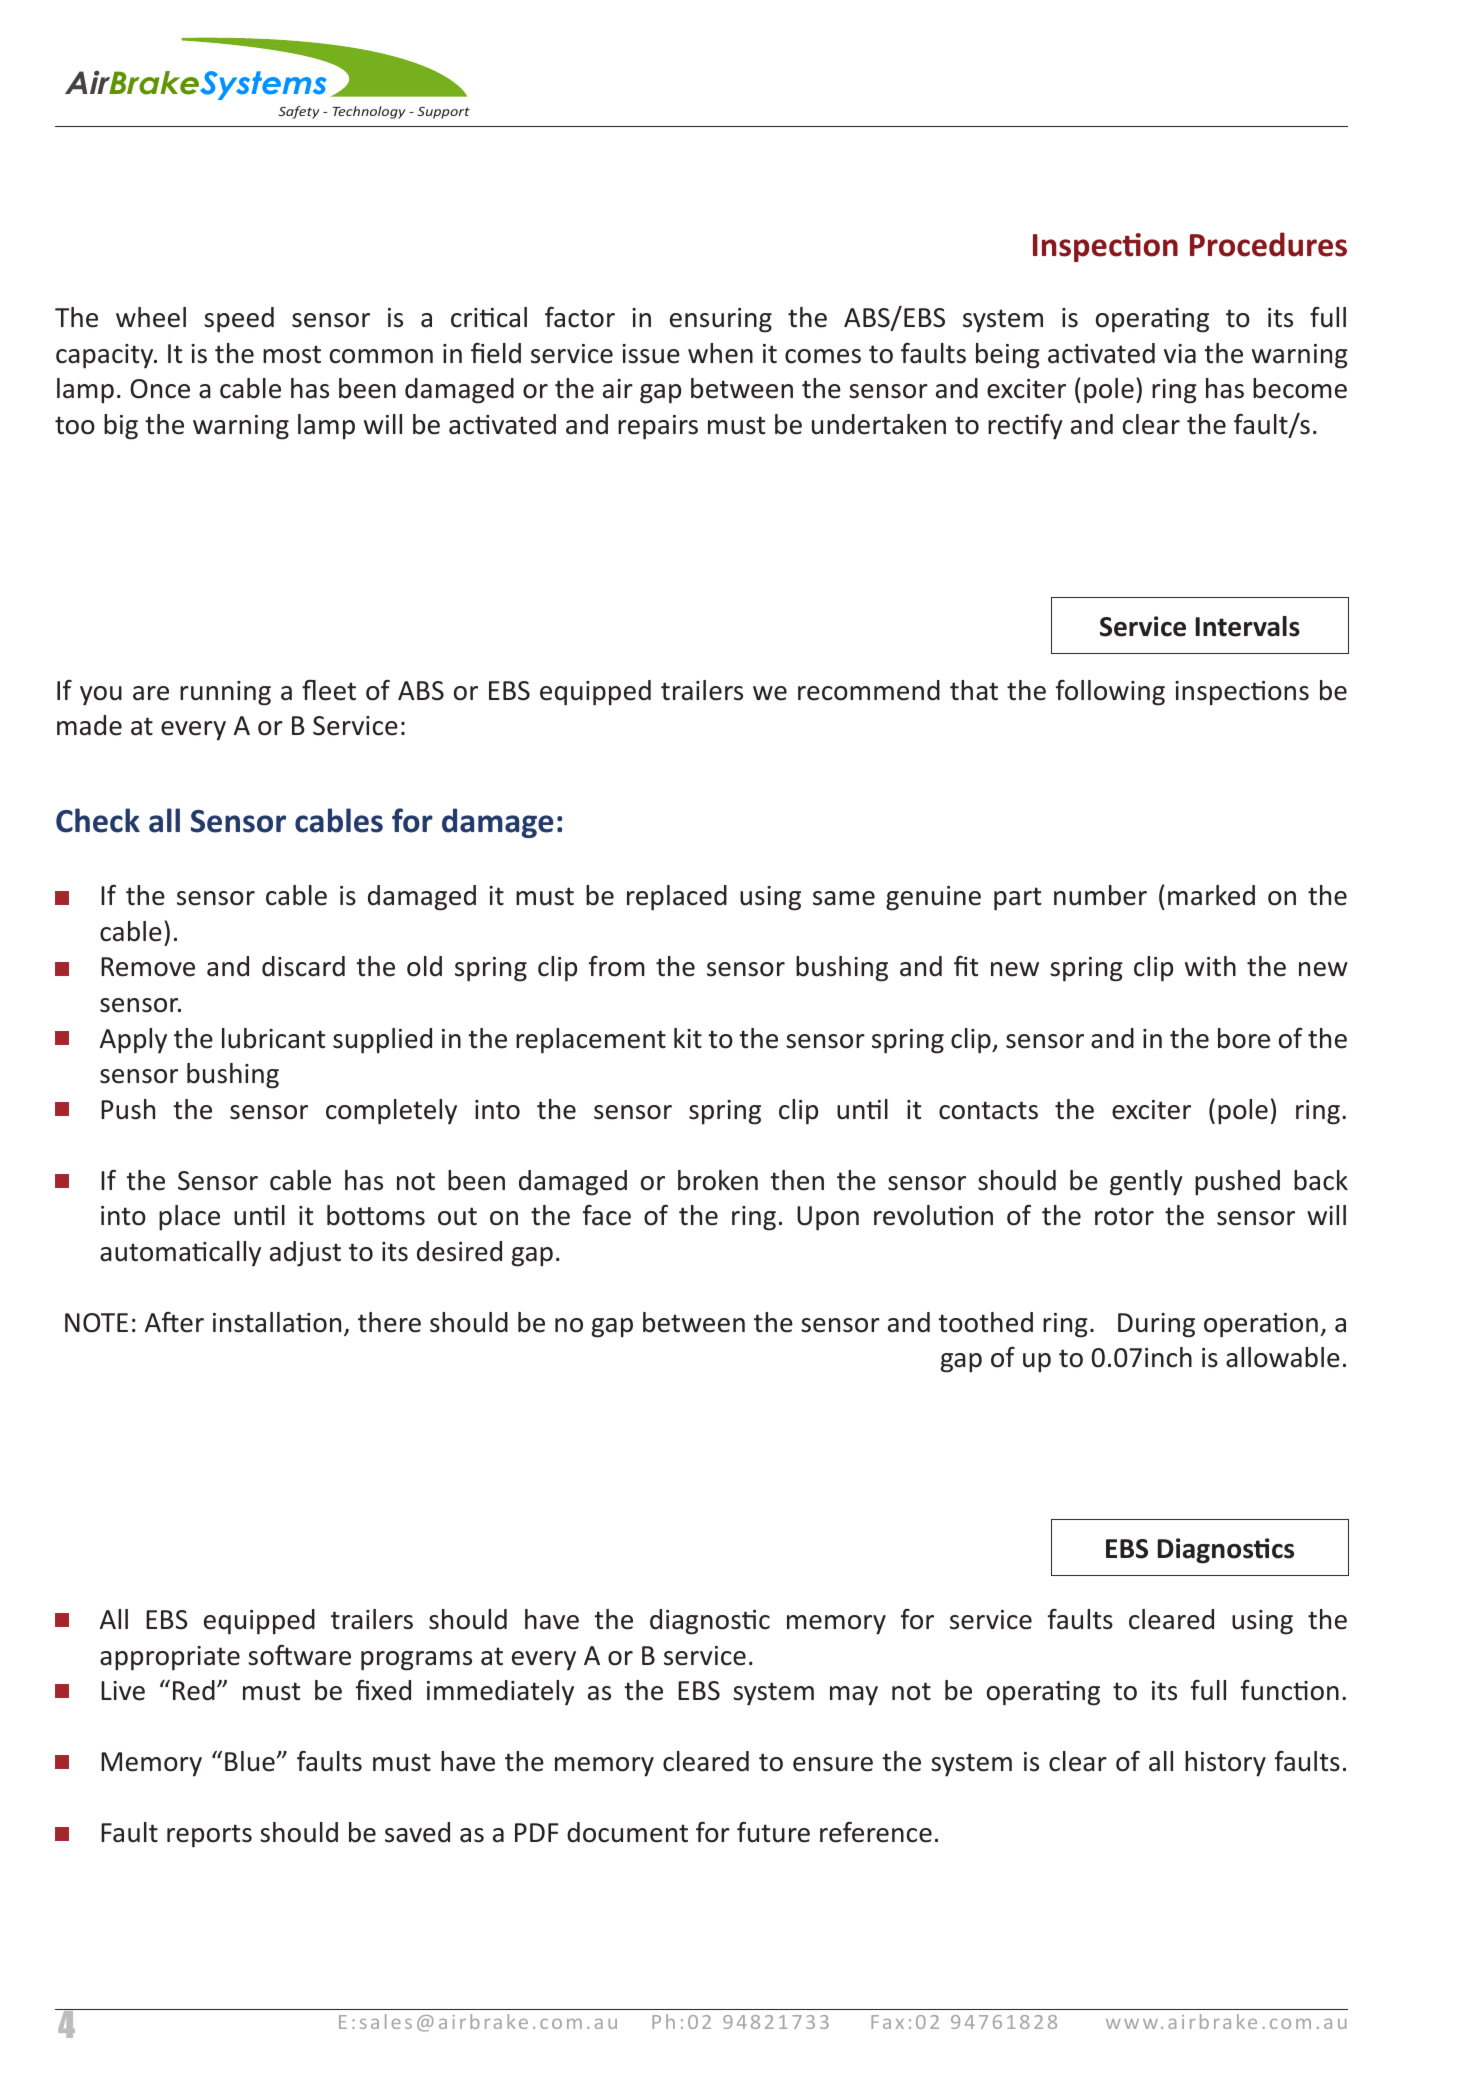  Describe the element at coordinates (1268, 244) in the document. I see `Procedures` at that location.
